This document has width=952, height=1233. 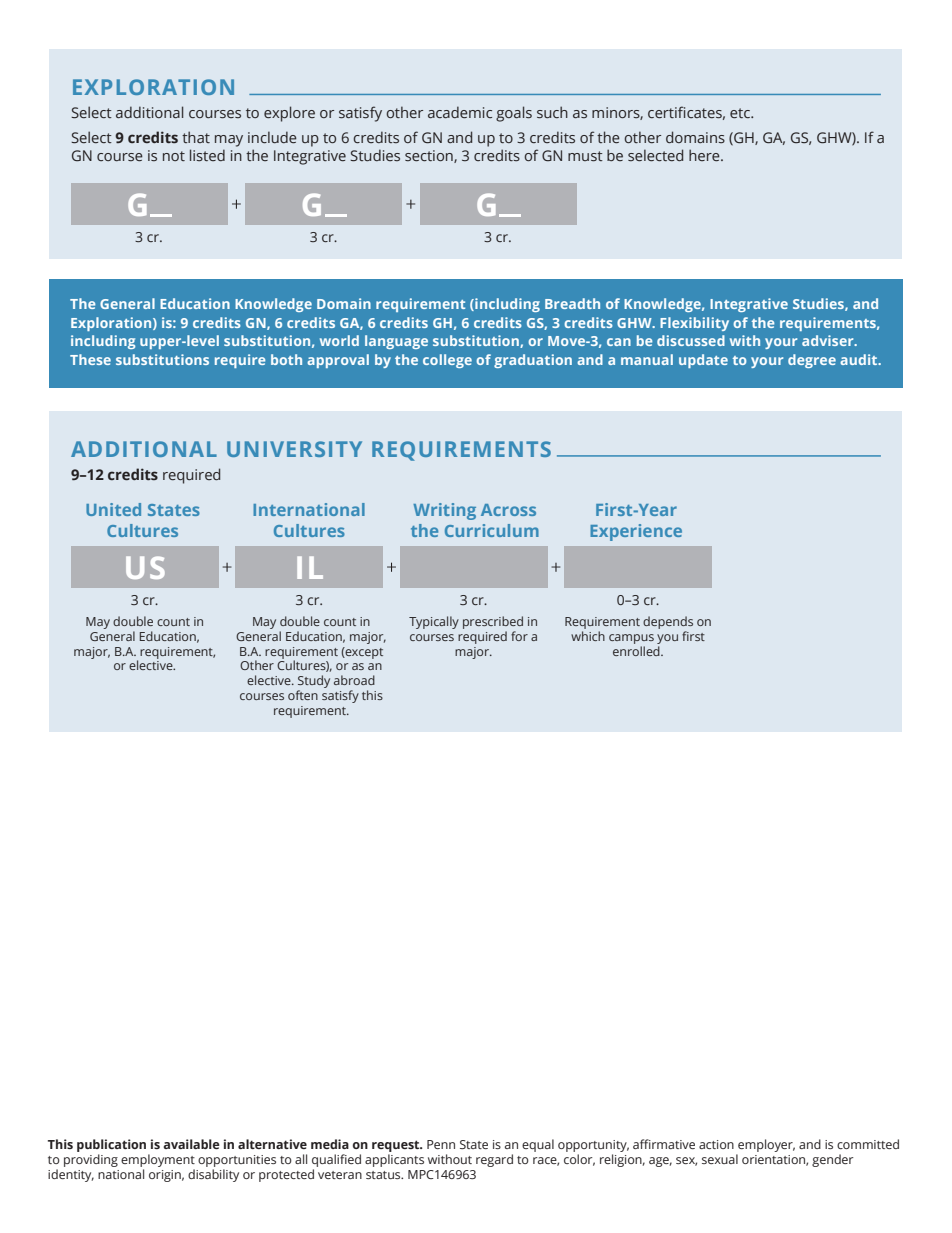 I want to click on not, so click(x=174, y=156).
